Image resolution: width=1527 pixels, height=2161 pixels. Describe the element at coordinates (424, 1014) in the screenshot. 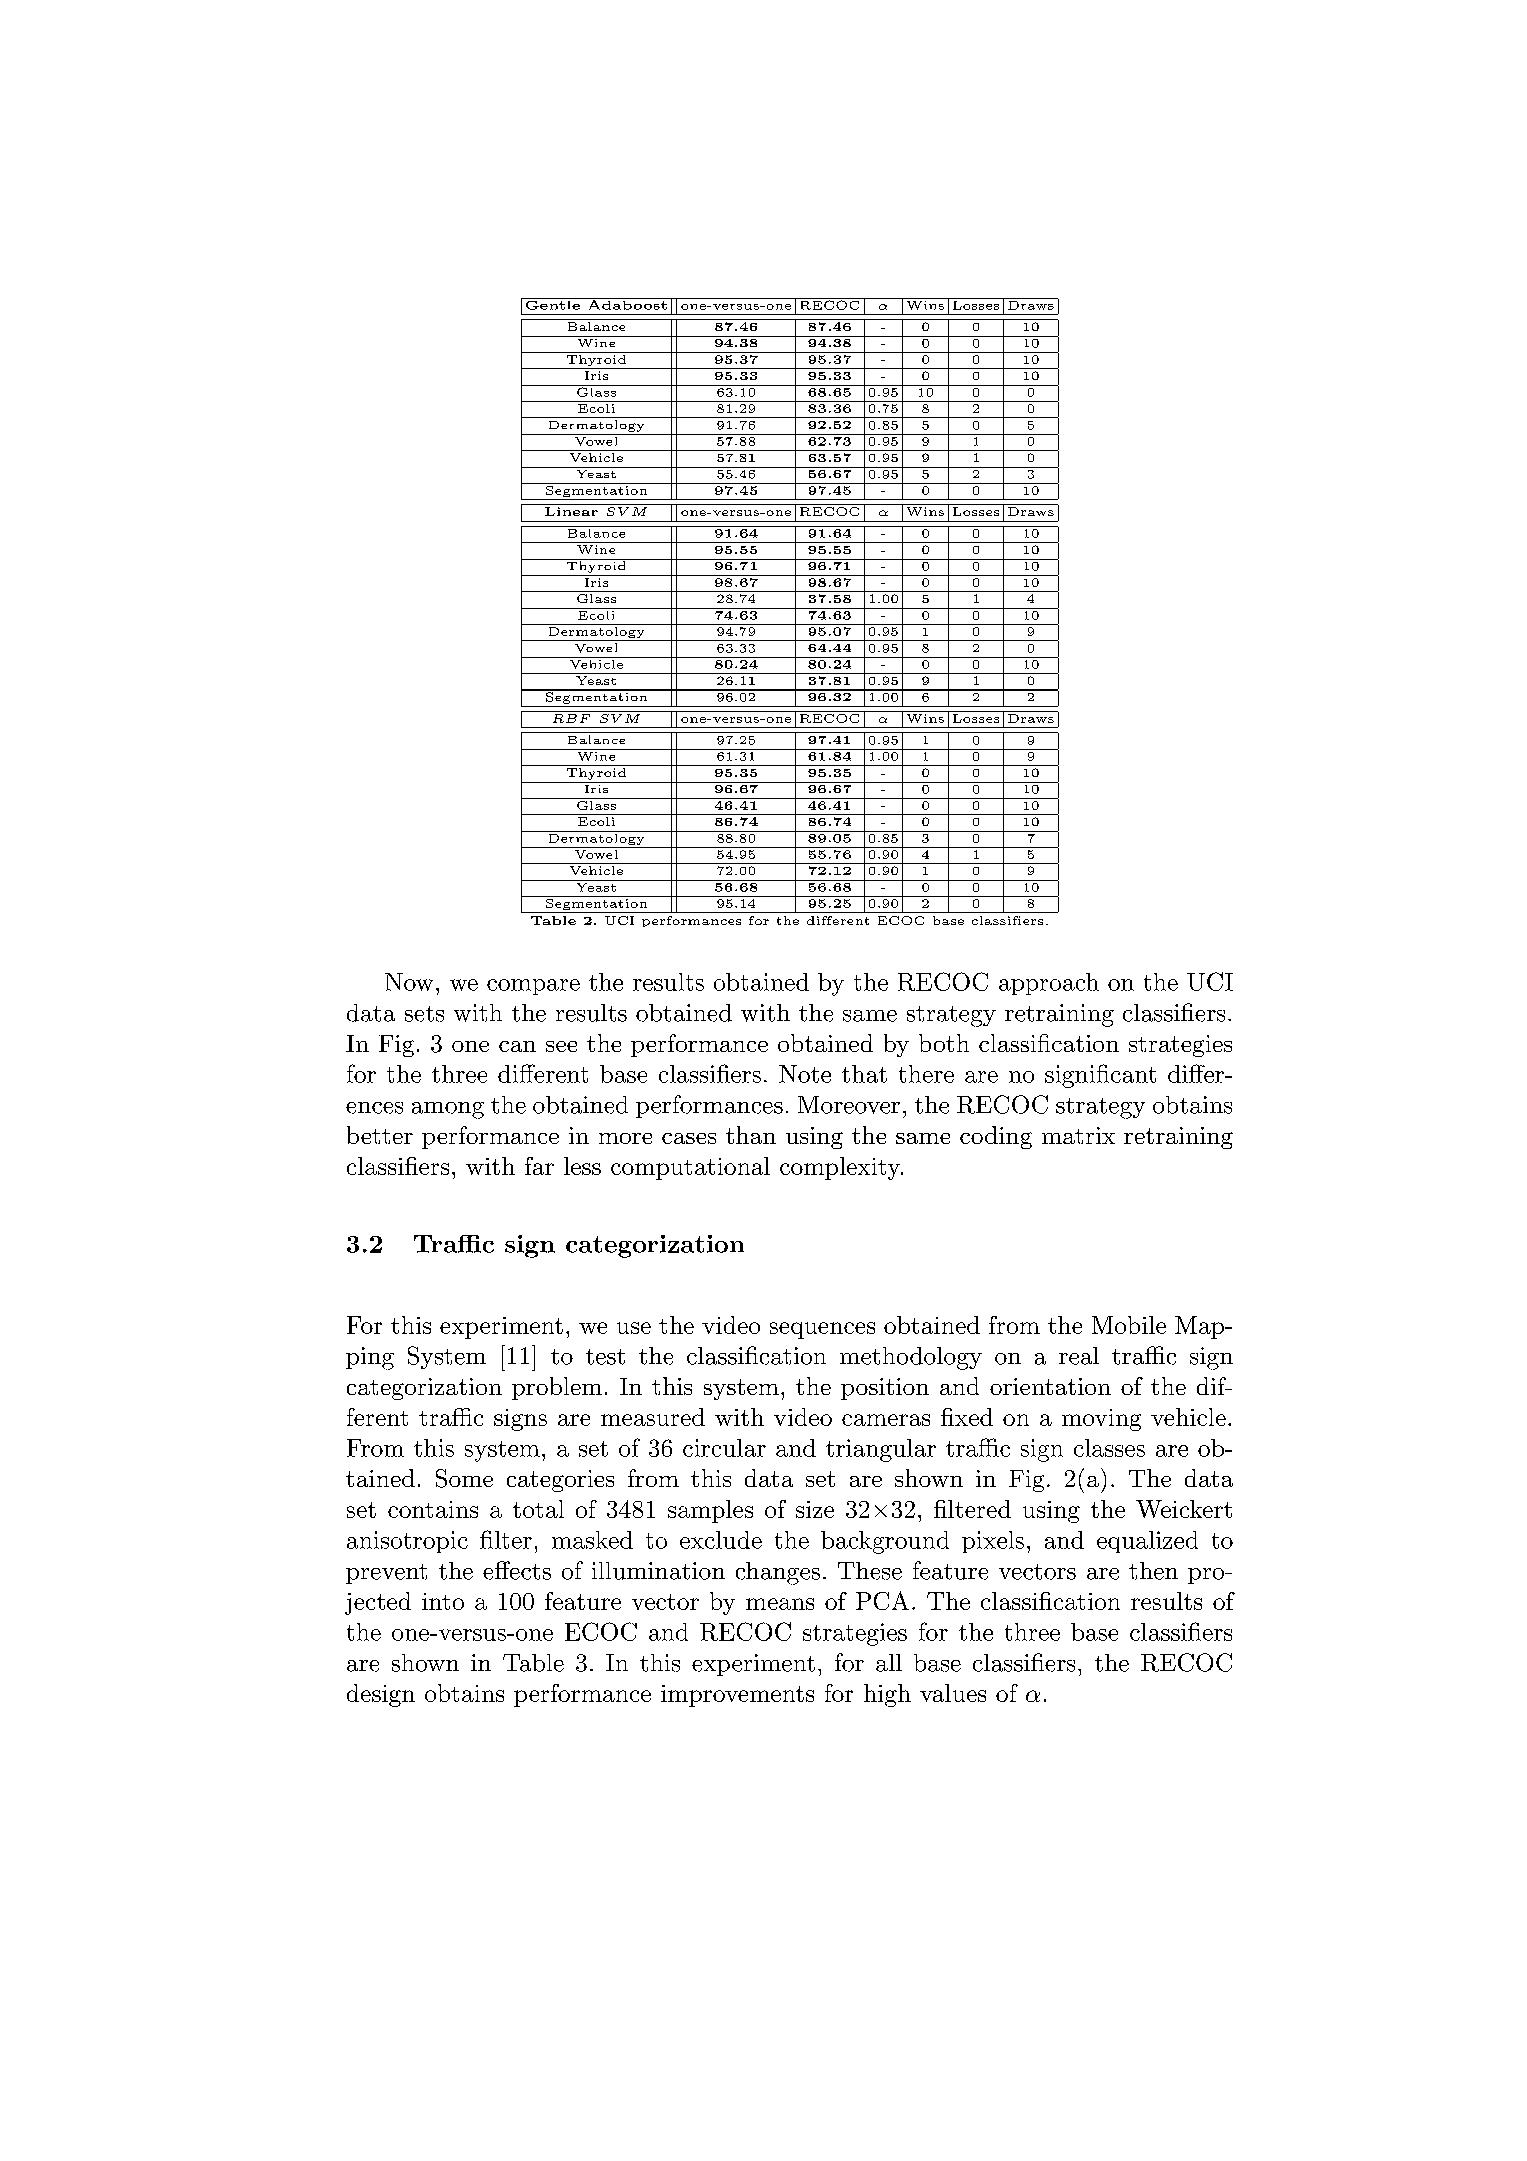

I see `sets` at that location.
